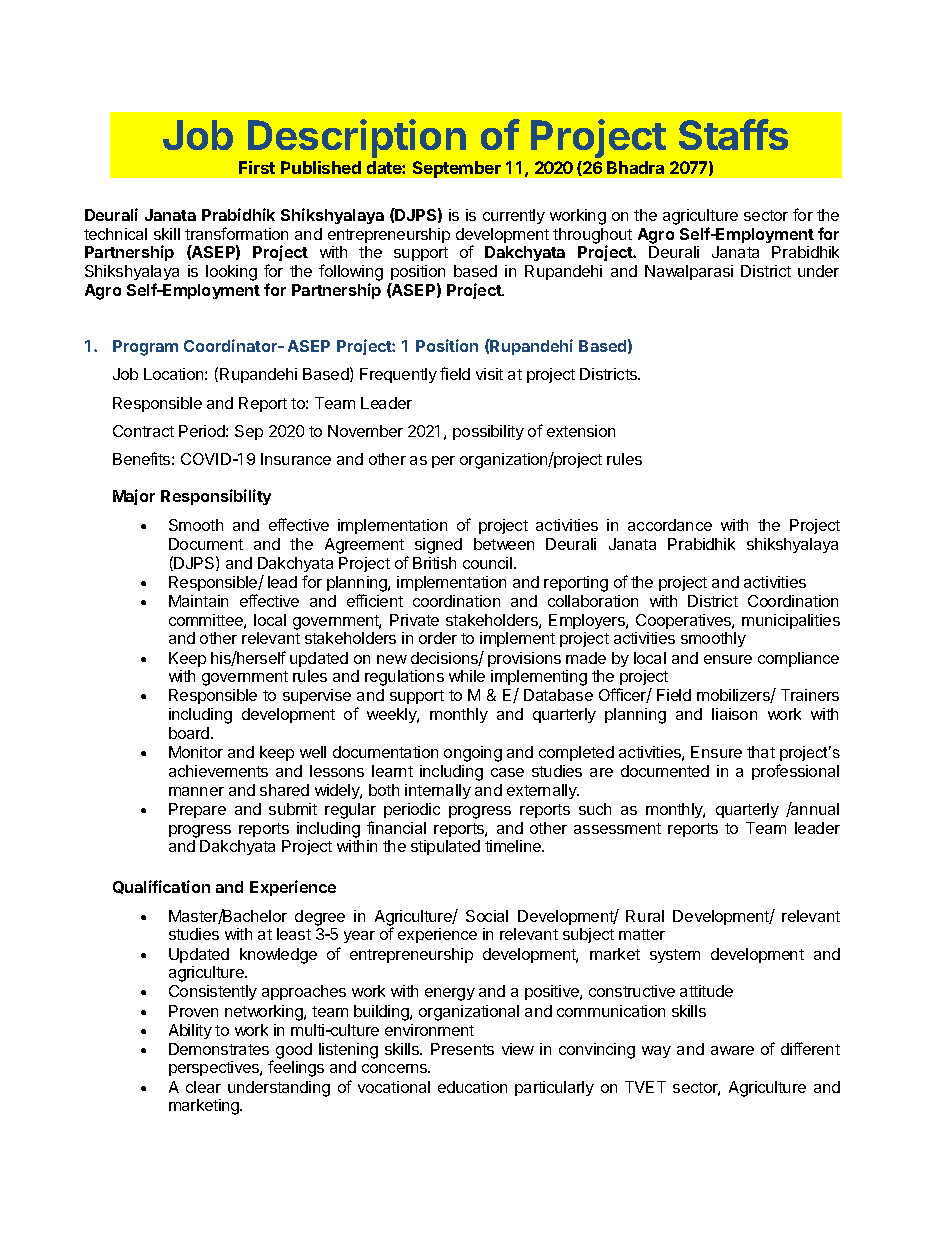 The width and height of the document is (952, 1233). I want to click on Staffs, so click(733, 134).
